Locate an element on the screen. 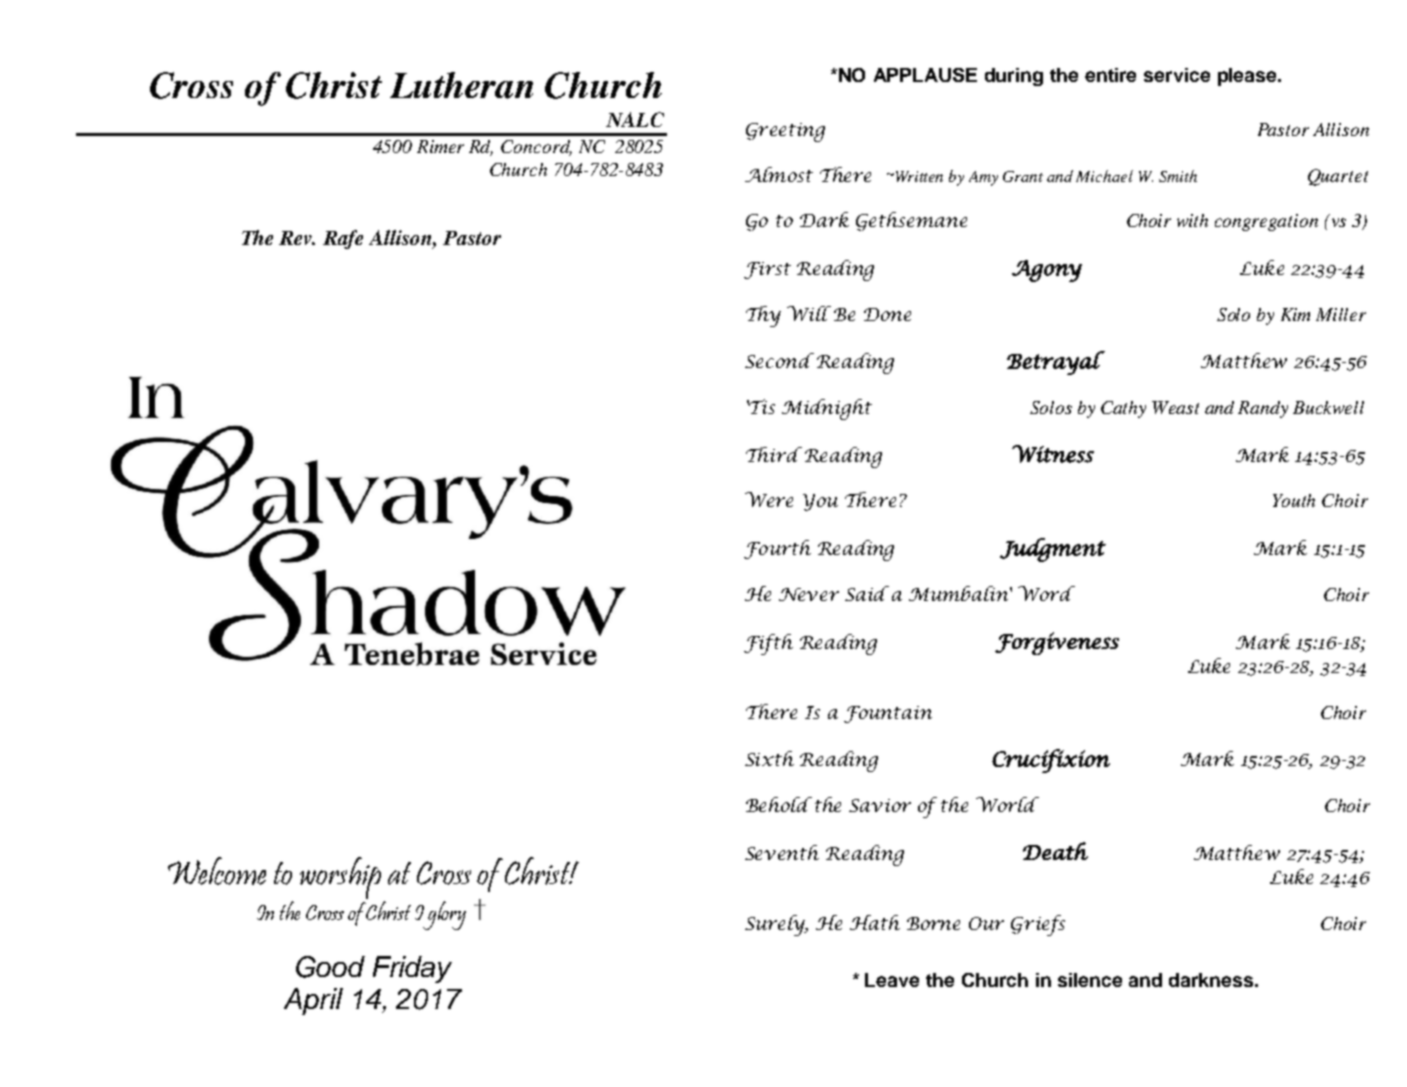 This screenshot has width=1407, height=1087. Greeting is located at coordinates (785, 132).
